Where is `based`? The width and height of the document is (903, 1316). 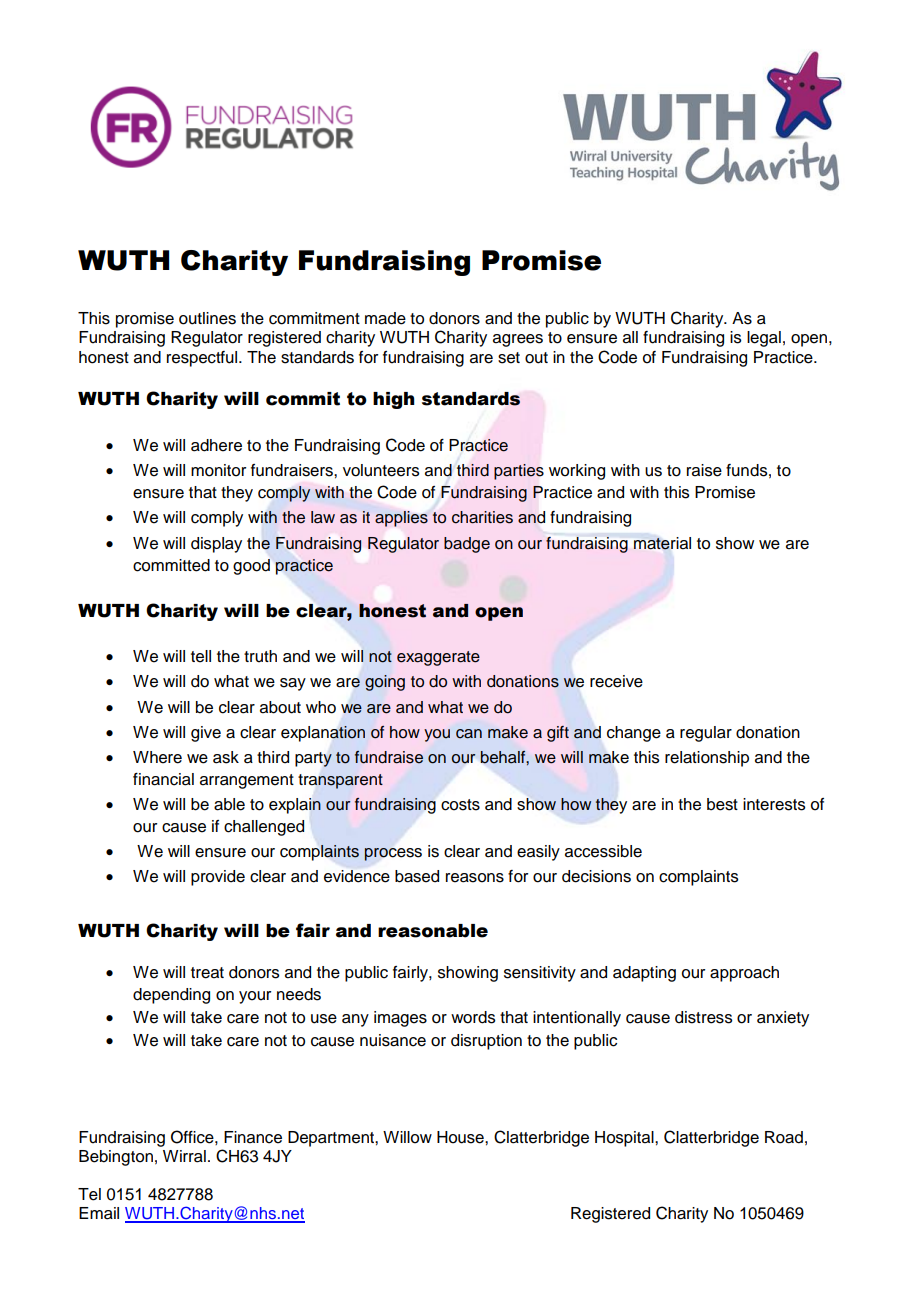 based is located at coordinates (417, 876).
